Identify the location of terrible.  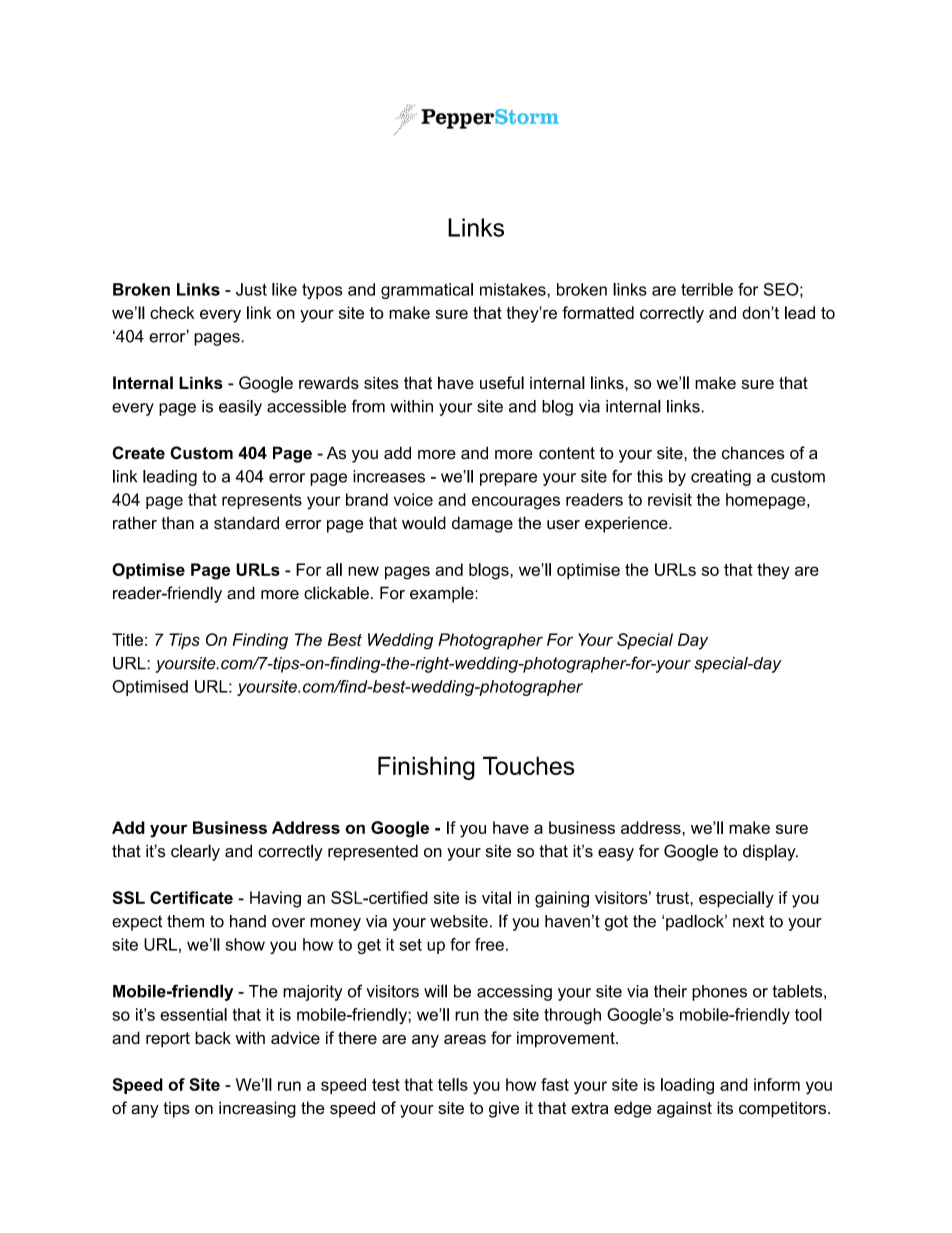
(707, 289).
